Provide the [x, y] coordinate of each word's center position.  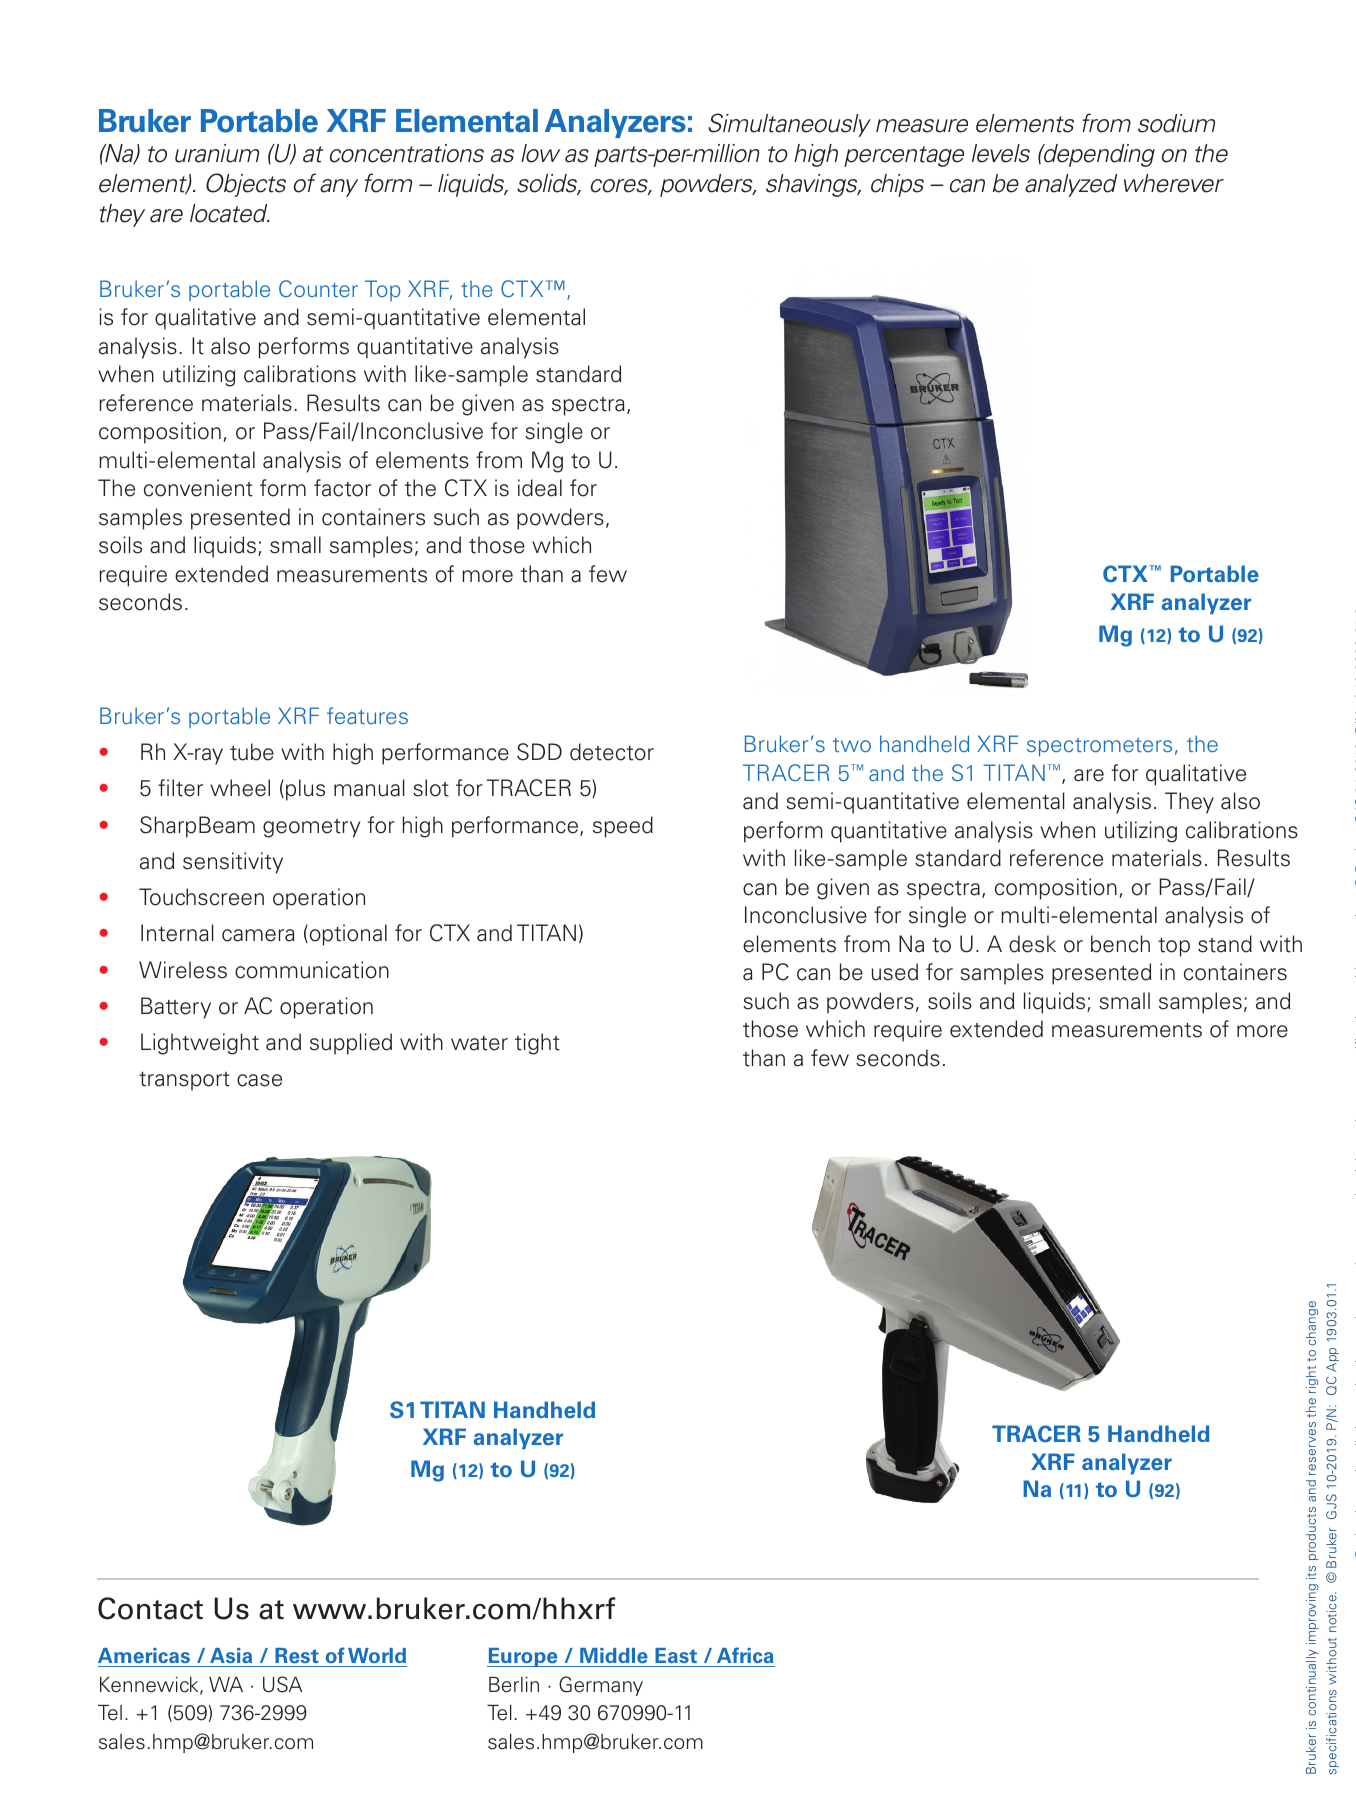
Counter [318, 288]
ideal [540, 488]
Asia [231, 1657]
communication [312, 970]
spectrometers [1099, 747]
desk [1032, 944]
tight [537, 1044]
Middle [614, 1657]
